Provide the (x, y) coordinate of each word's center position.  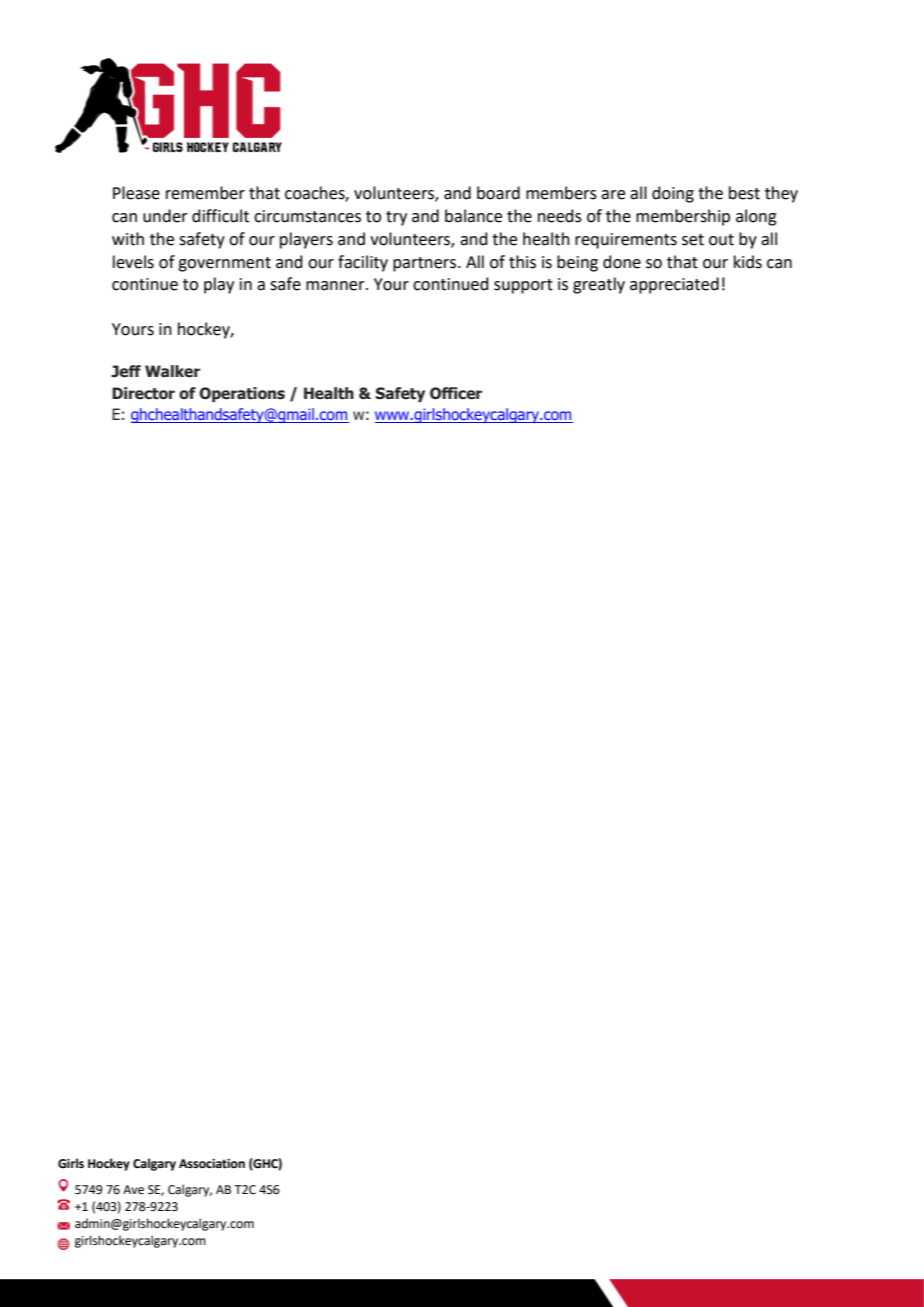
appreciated (674, 285)
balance (473, 216)
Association (212, 1164)
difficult (220, 216)
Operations (242, 394)
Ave (133, 1190)
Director (143, 393)
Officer (456, 393)
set (693, 240)
